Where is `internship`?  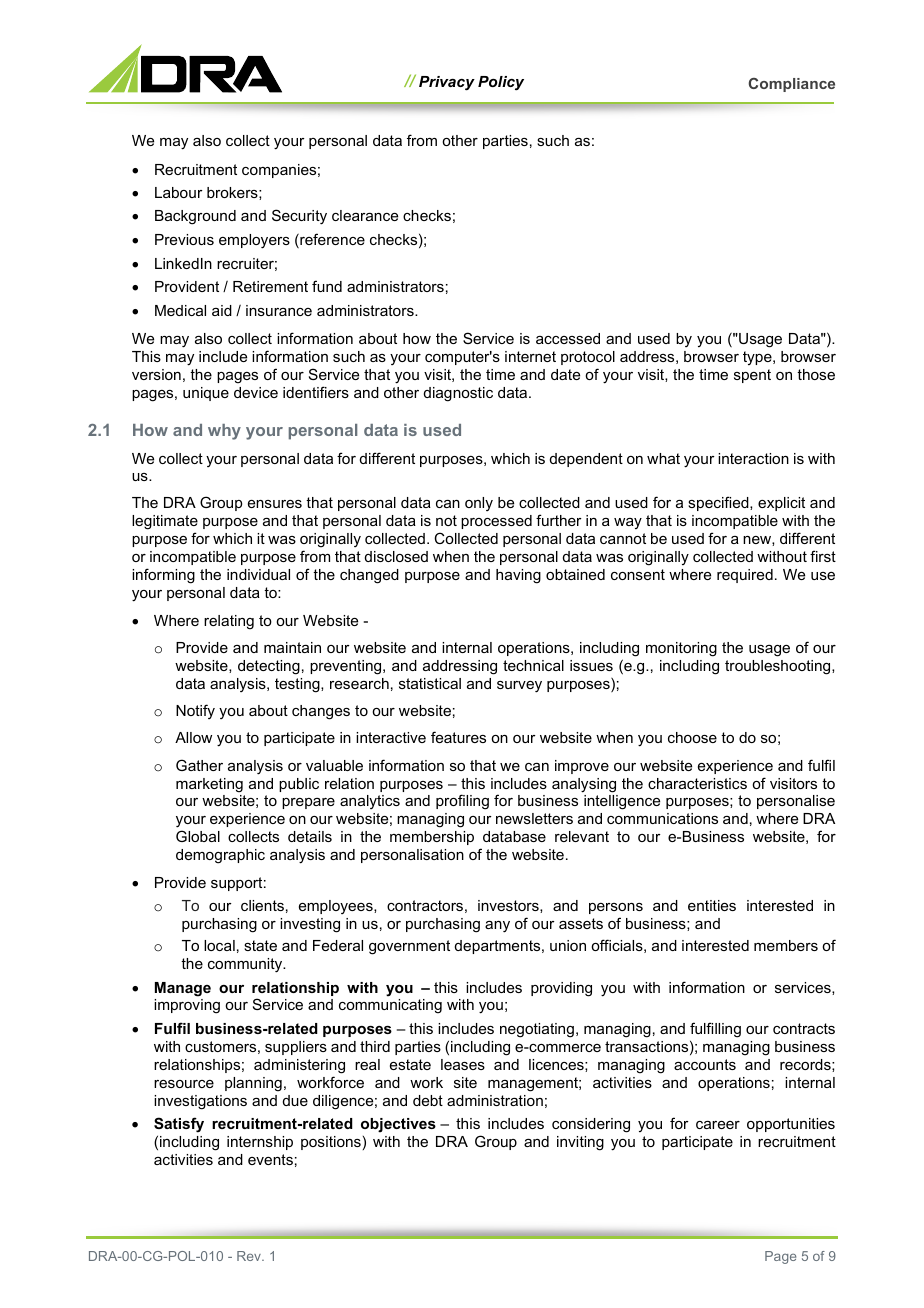 internship is located at coordinates (260, 1143).
